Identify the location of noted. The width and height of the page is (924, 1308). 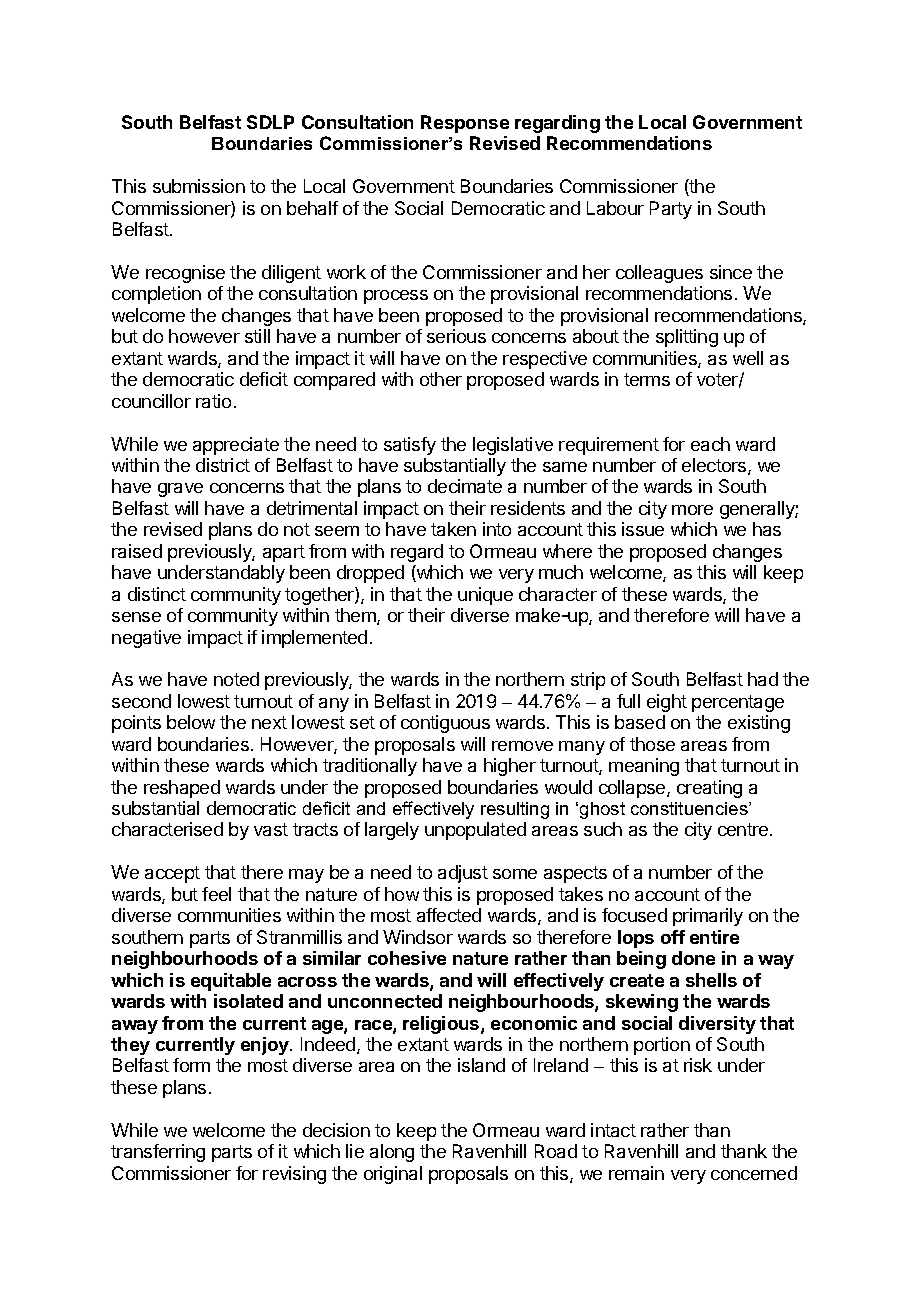
(236, 679).
